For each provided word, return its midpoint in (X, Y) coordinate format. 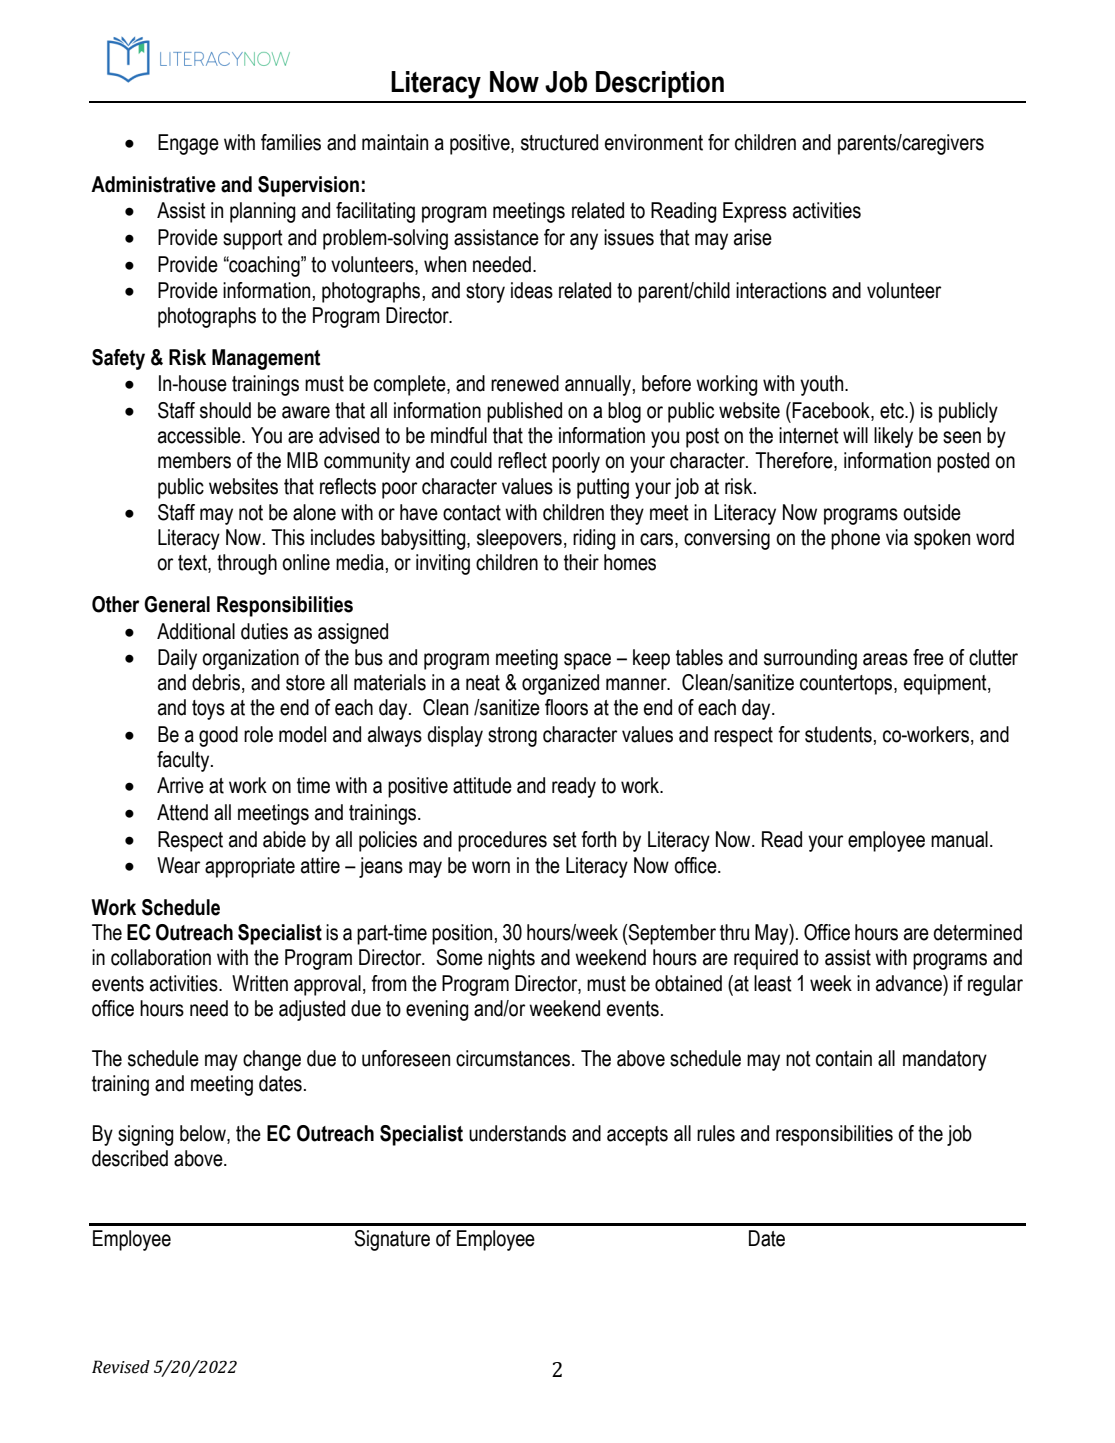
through (247, 564)
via (897, 537)
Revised (121, 1367)
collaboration (161, 957)
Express (755, 212)
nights (511, 959)
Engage (188, 144)
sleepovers (519, 539)
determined (978, 932)
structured (559, 142)
